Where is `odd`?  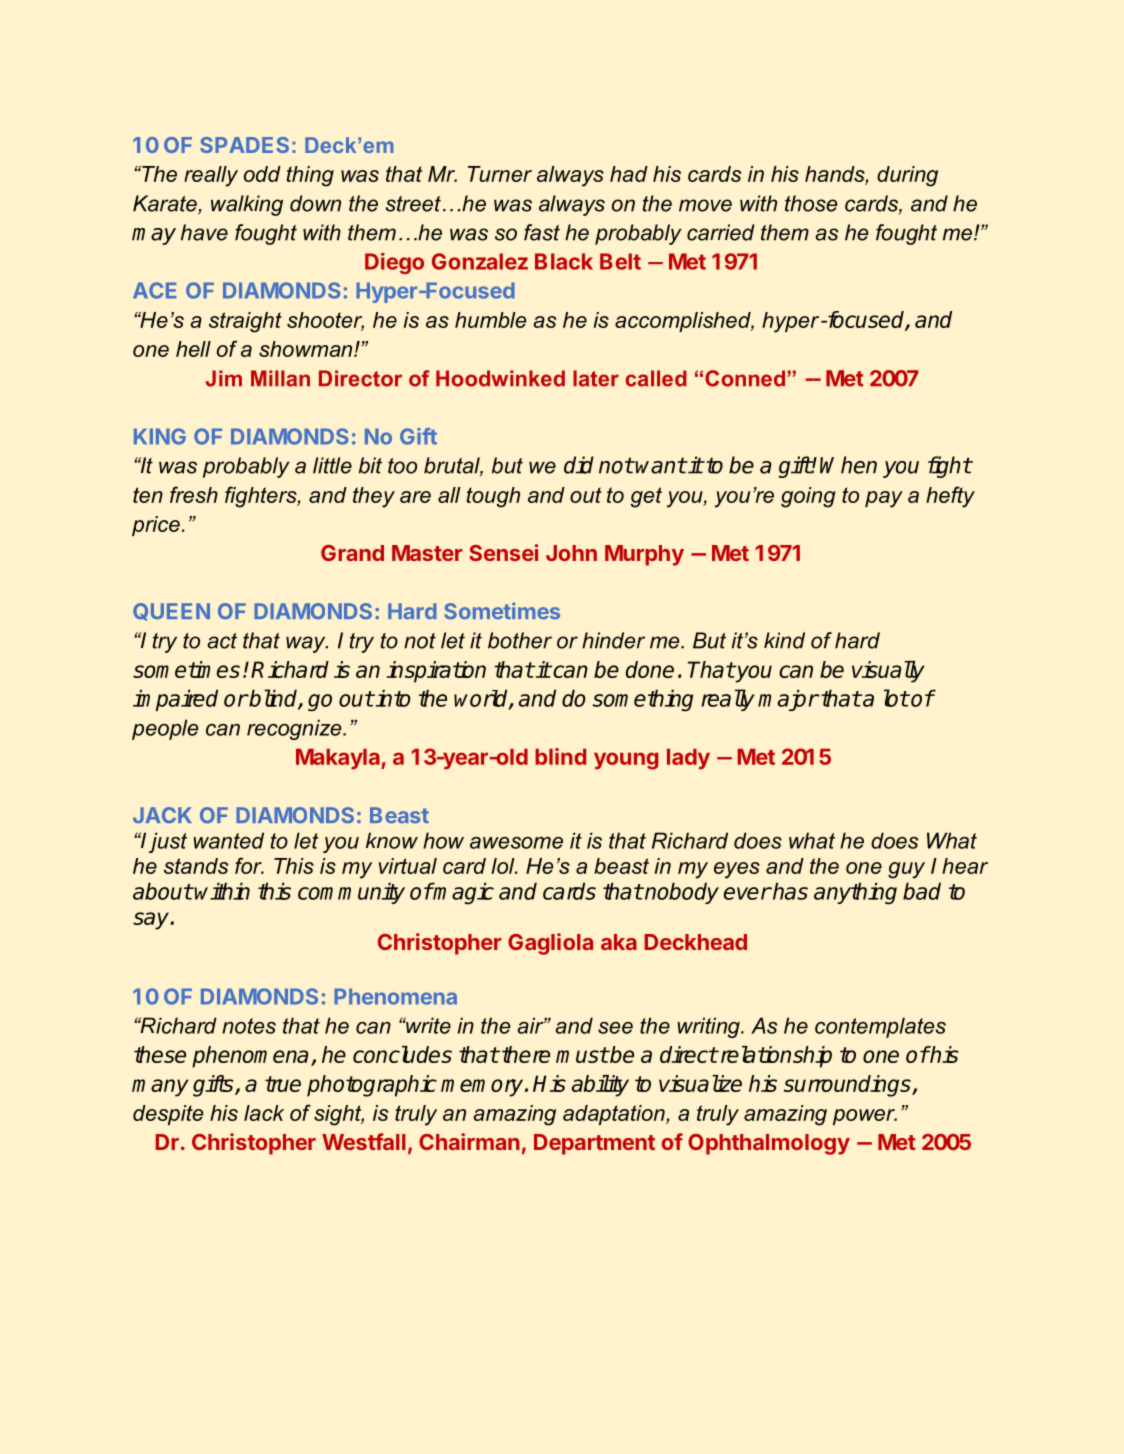 odd is located at coordinates (262, 174).
